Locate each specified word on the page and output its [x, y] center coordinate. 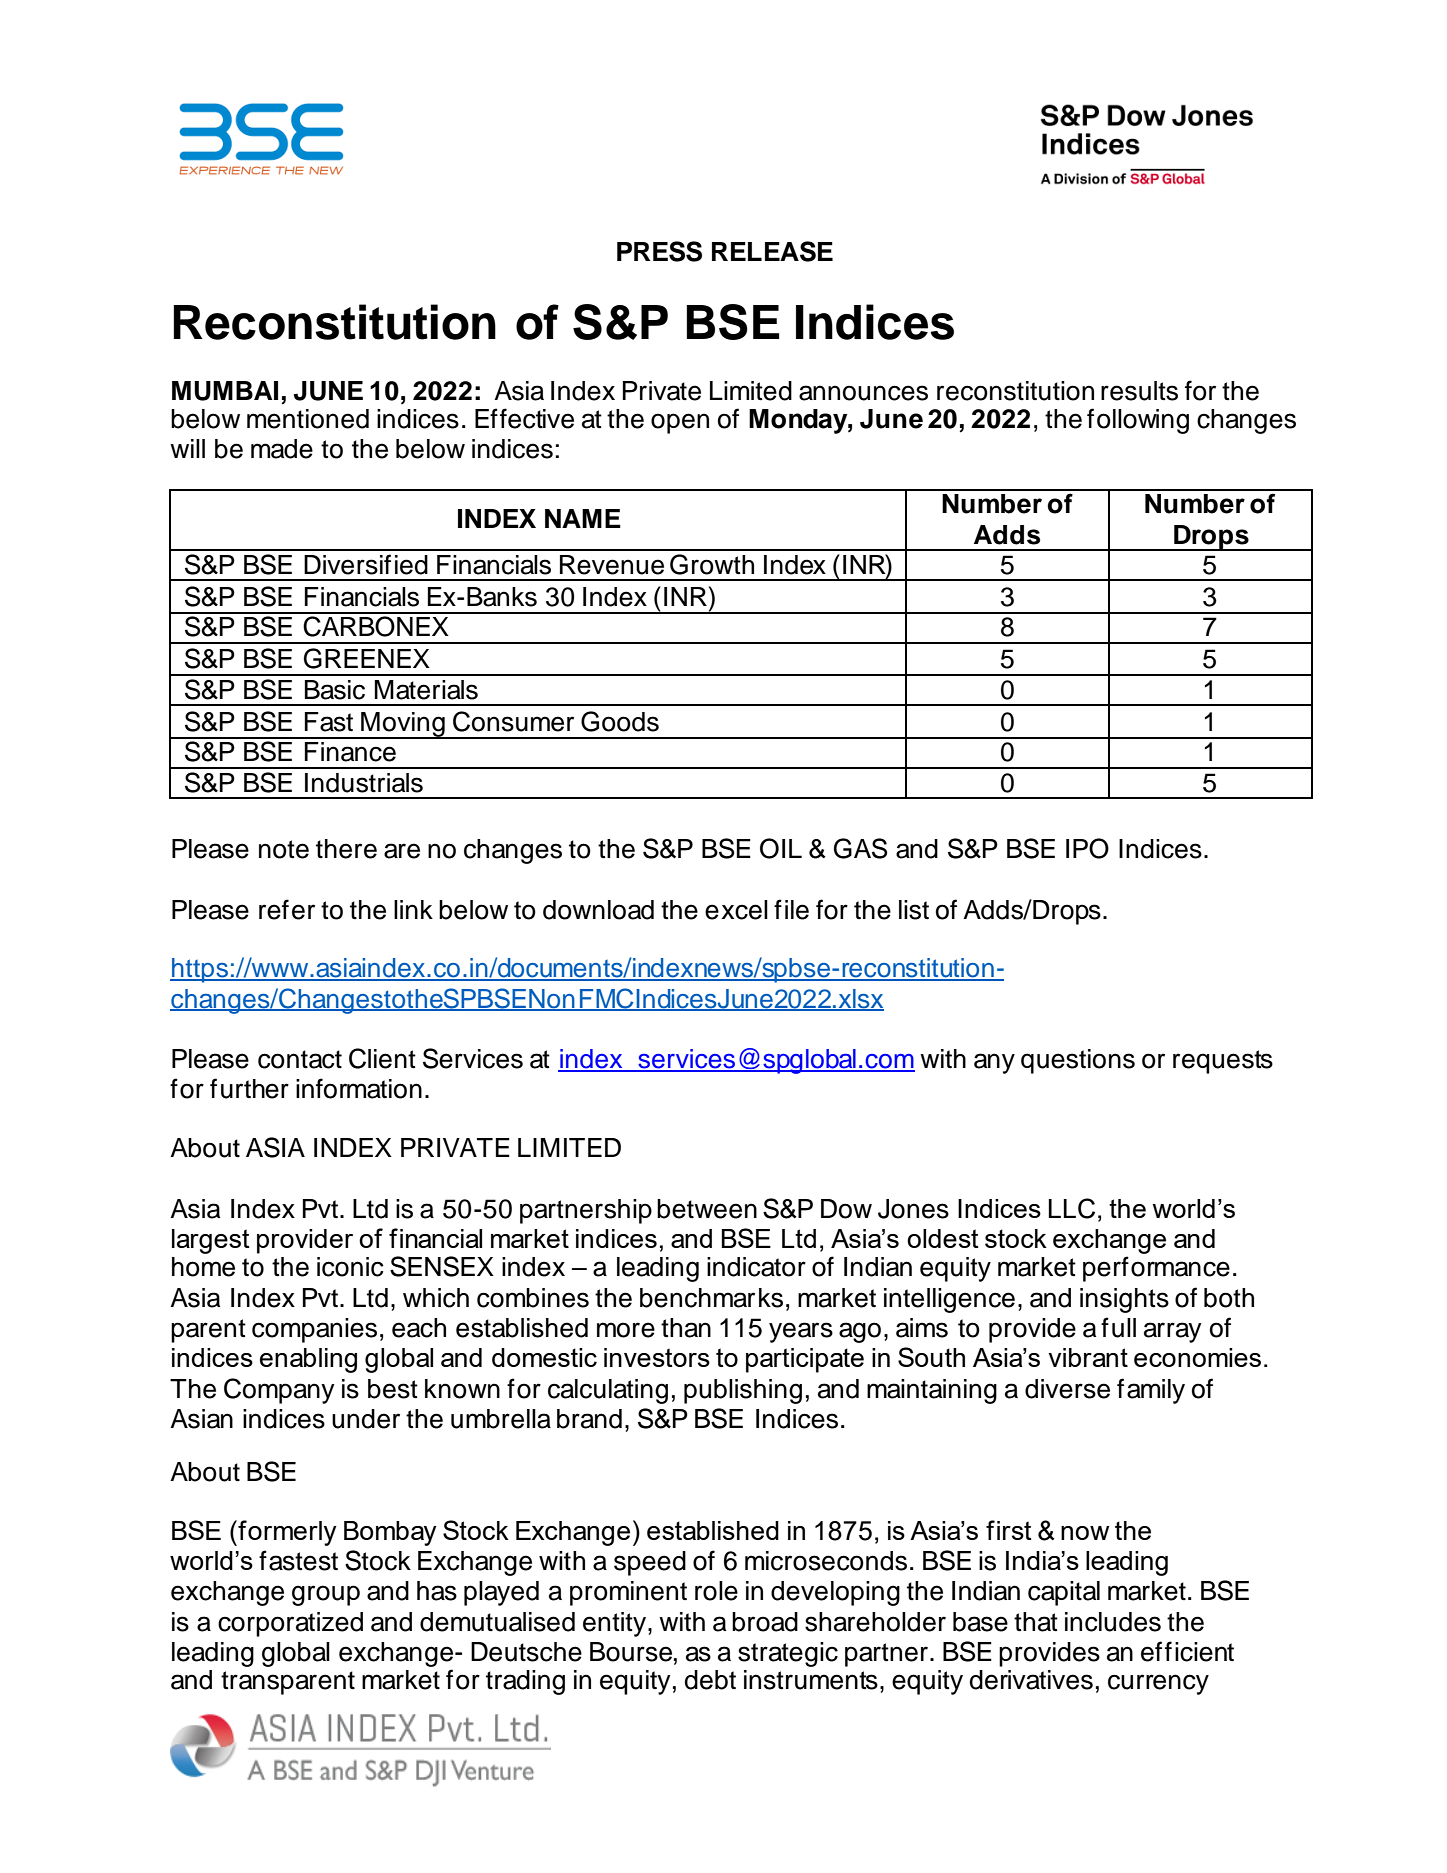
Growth [712, 564]
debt [710, 1680]
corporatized [290, 1624]
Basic [335, 690]
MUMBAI [225, 391]
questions [1078, 1061]
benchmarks [711, 1298]
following [1138, 421]
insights [1124, 1300]
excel [736, 910]
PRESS [659, 251]
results [1139, 391]
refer [287, 909]
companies [314, 1330]
